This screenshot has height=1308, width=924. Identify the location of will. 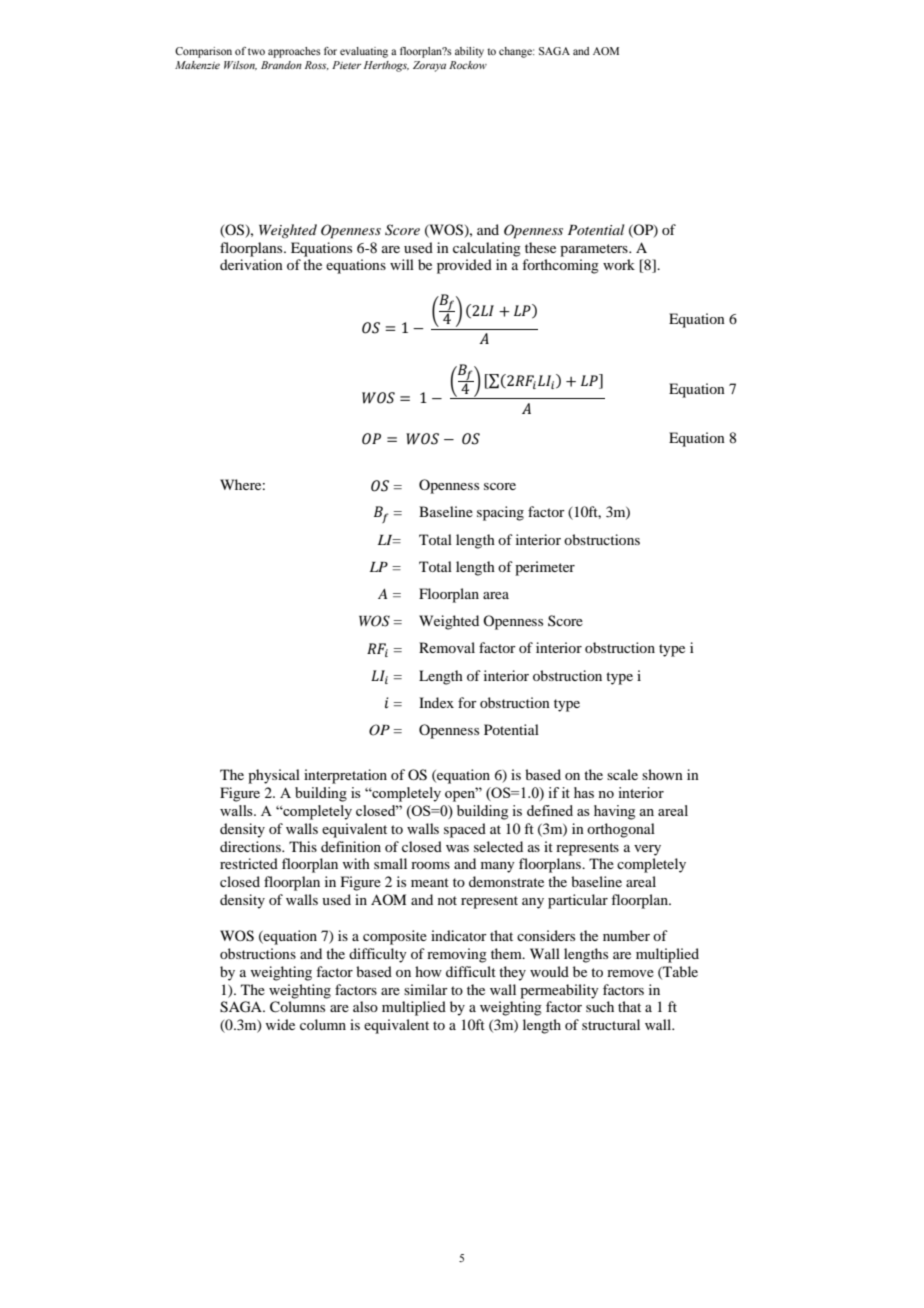
(402, 264).
